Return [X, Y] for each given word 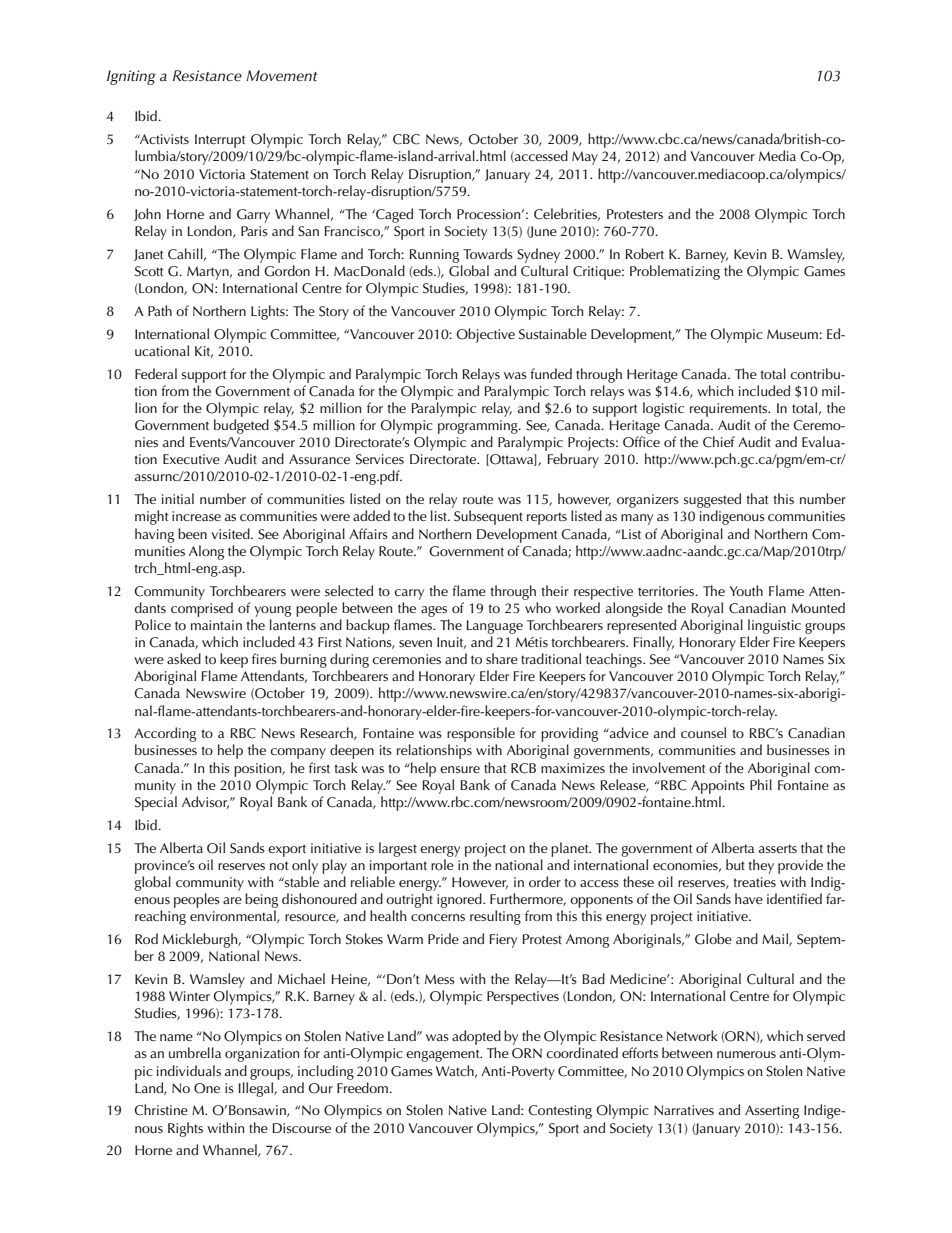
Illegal [257, 1089]
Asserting [772, 1112]
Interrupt [220, 141]
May [585, 158]
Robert [645, 253]
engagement [444, 1055]
